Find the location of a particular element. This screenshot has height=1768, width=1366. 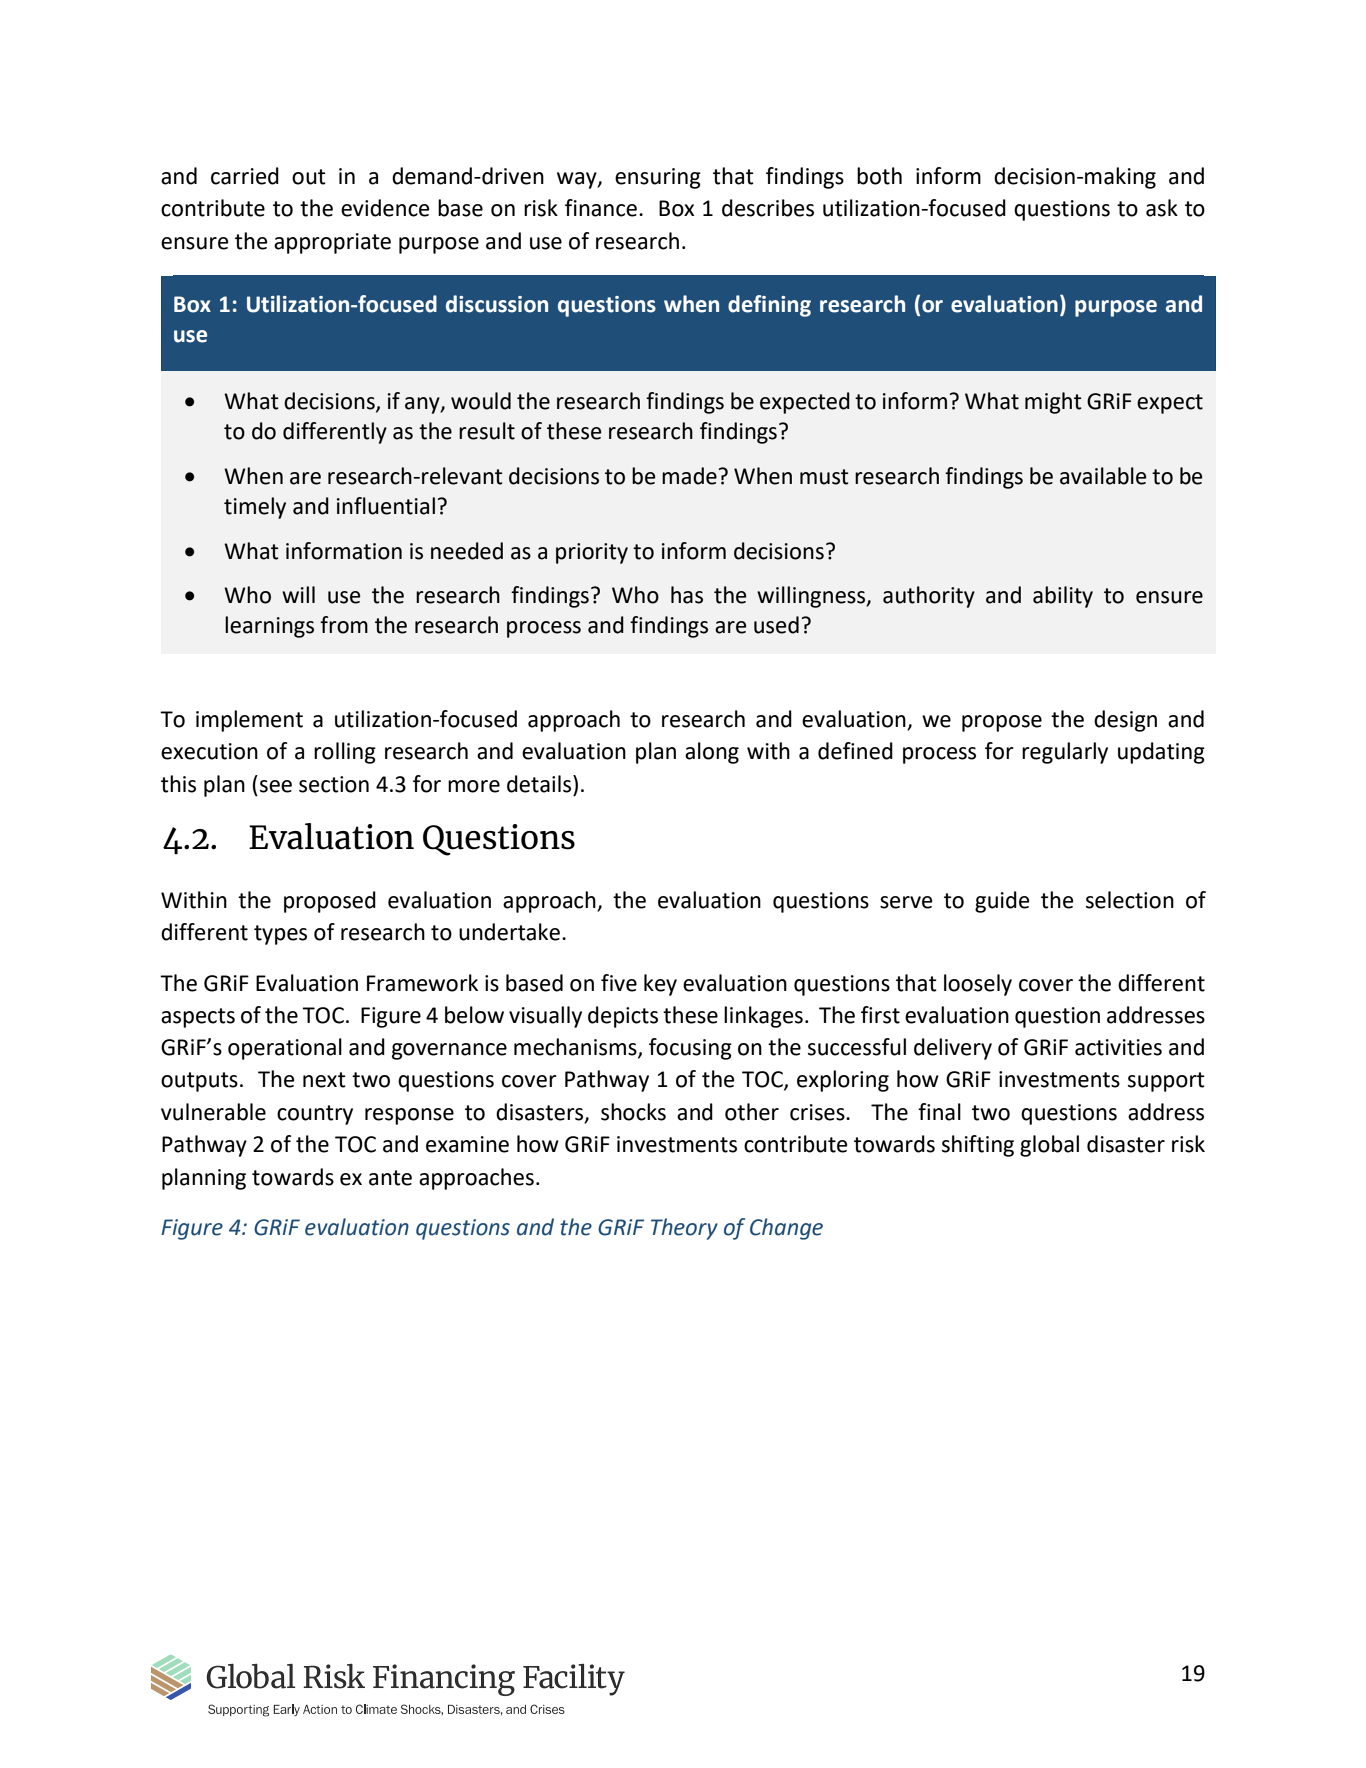

priority is located at coordinates (592, 553).
